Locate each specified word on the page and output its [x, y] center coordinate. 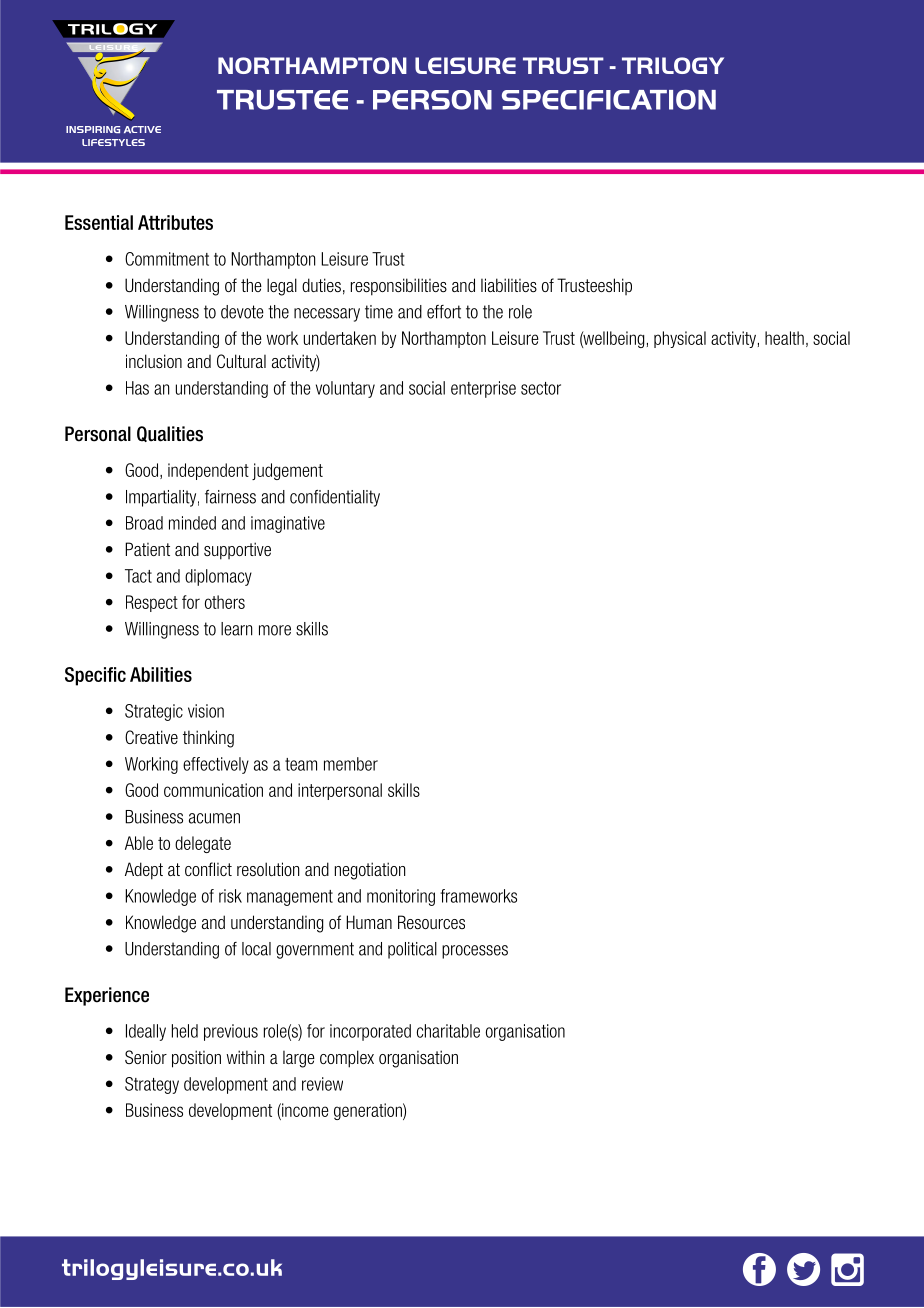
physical [680, 339]
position [196, 1059]
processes [475, 952]
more [275, 630]
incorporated [370, 1032]
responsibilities [399, 287]
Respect [152, 603]
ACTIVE [142, 129]
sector [541, 388]
